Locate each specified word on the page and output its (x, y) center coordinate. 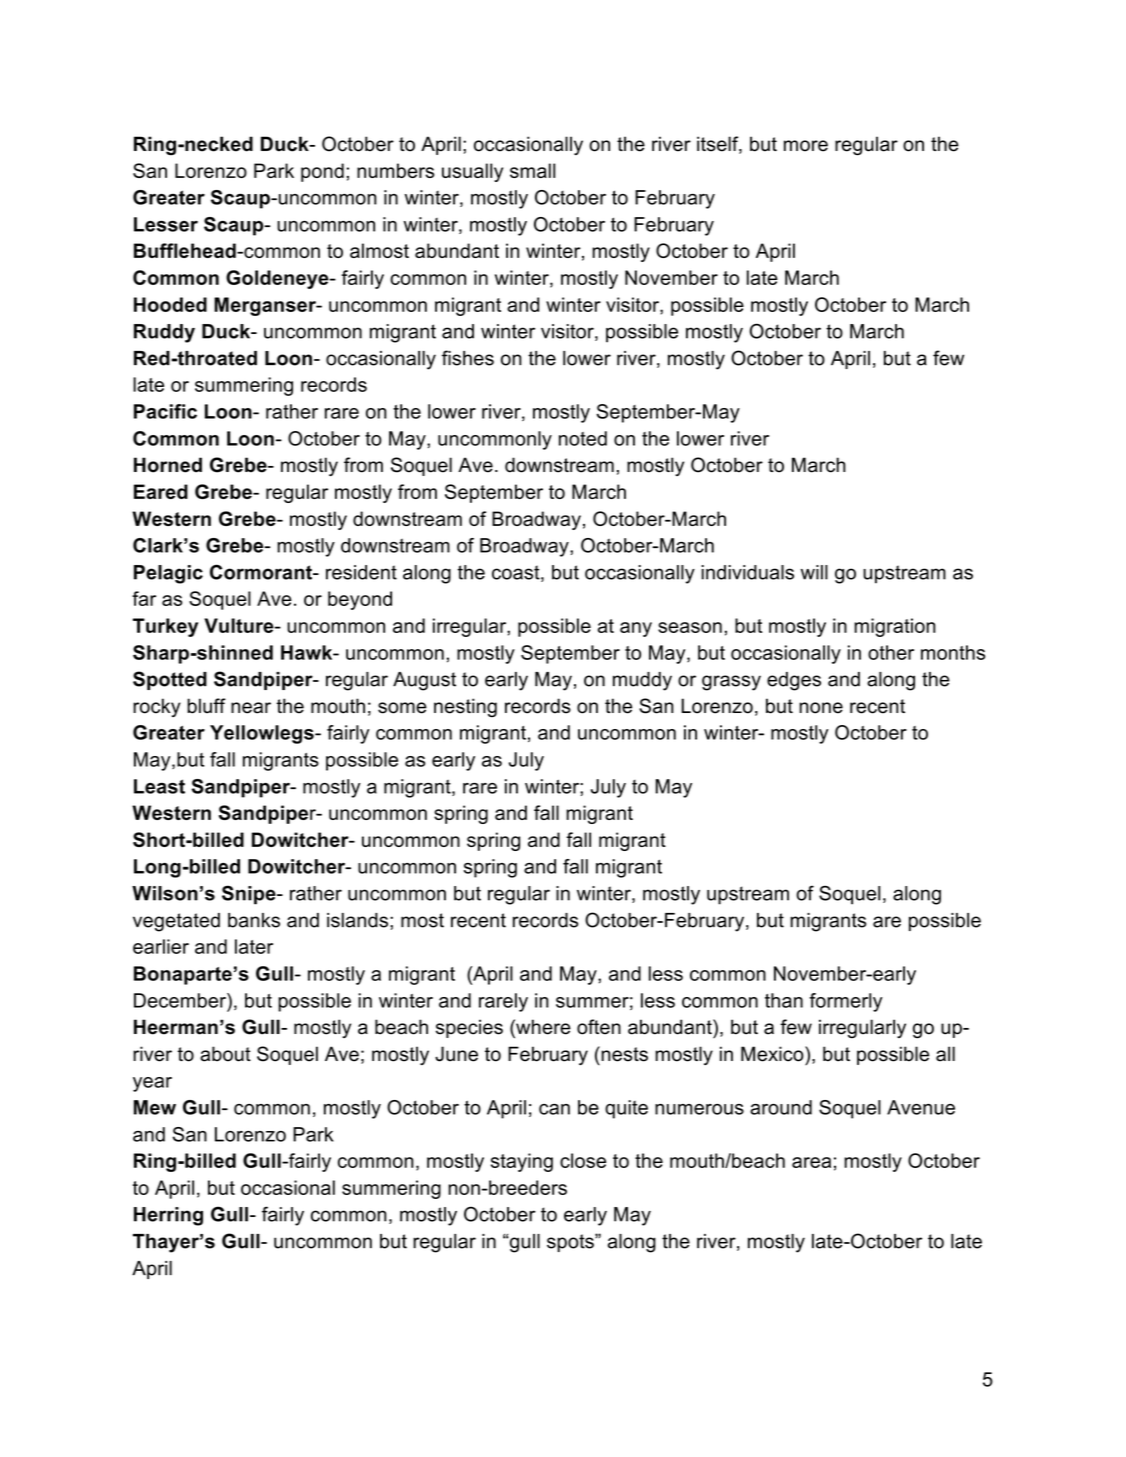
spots (571, 1243)
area (811, 1162)
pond (322, 172)
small (532, 170)
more (806, 146)
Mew (155, 1107)
